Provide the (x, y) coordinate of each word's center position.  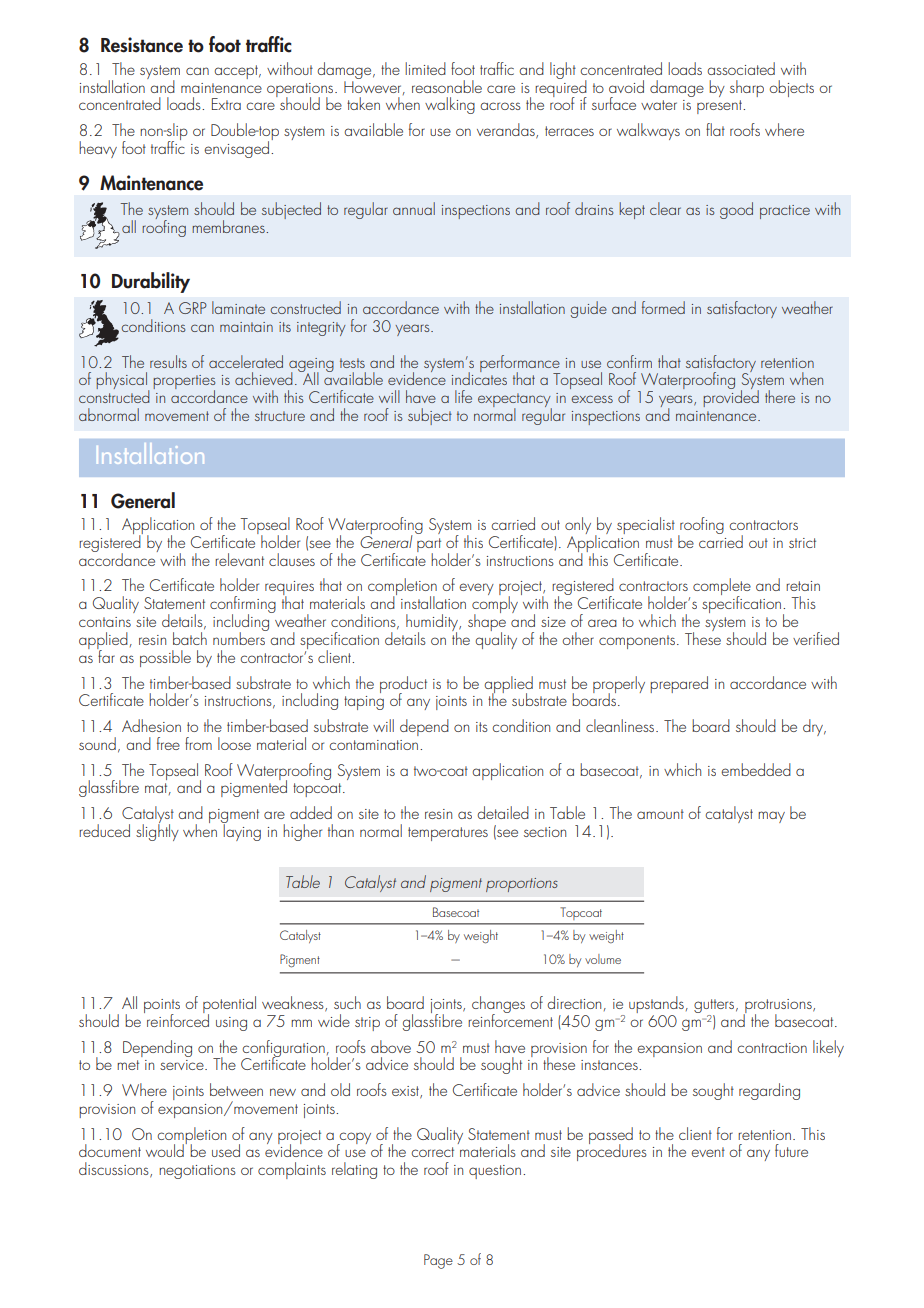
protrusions (778, 1007)
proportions (522, 885)
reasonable (447, 86)
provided (731, 397)
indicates (479, 377)
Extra (226, 104)
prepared (679, 684)
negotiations (197, 1172)
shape (487, 623)
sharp (747, 88)
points (162, 1007)
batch (190, 638)
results (168, 361)
